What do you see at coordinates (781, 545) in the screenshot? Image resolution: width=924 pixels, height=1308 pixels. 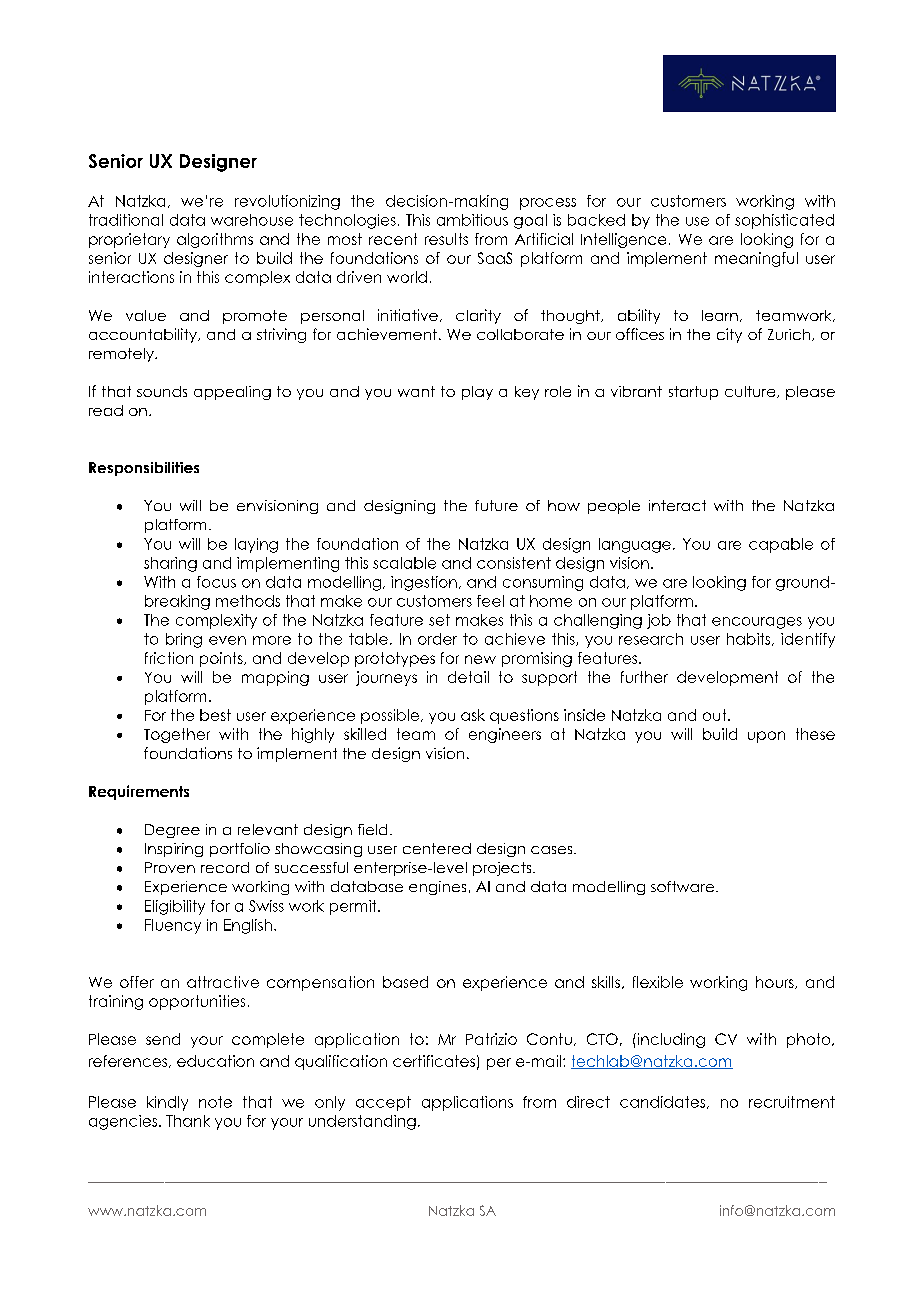 I see `capable` at bounding box center [781, 545].
